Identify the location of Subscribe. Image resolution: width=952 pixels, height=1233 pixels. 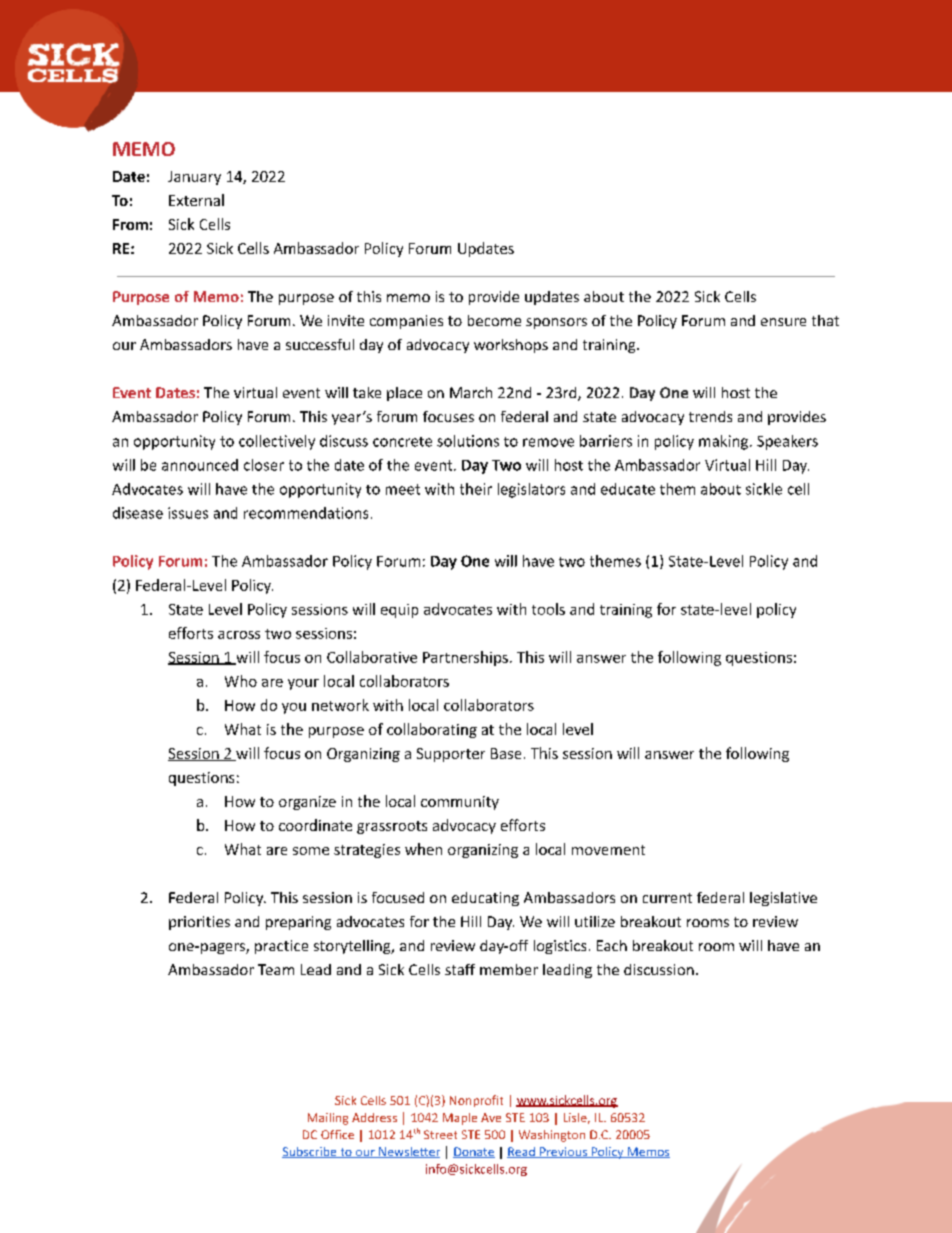
(310, 1152).
